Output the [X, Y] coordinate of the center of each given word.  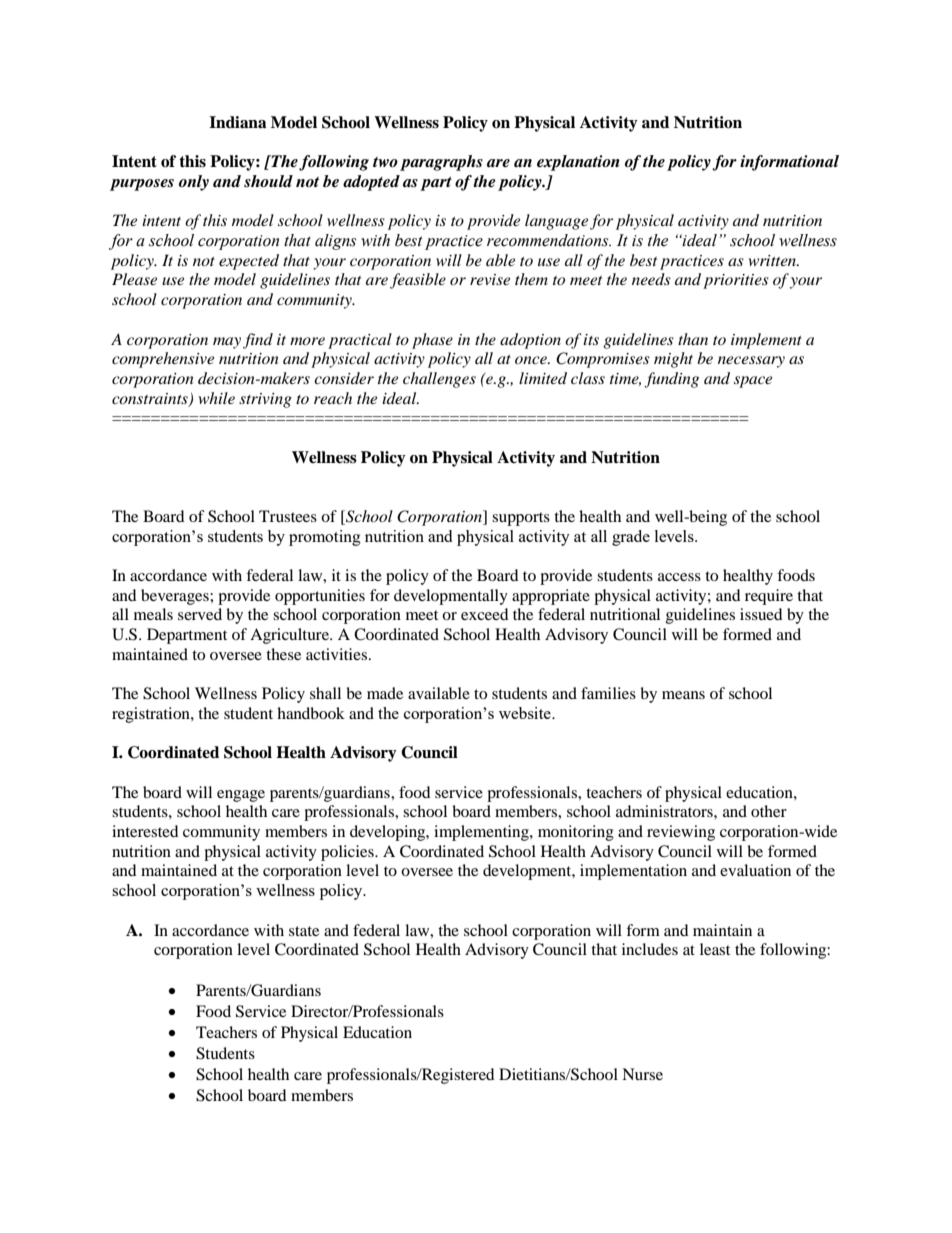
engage [241, 796]
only [194, 183]
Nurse [642, 1074]
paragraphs [441, 163]
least [715, 949]
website [526, 713]
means [683, 695]
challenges [439, 380]
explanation [578, 163]
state [304, 931]
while [217, 398]
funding [671, 380]
